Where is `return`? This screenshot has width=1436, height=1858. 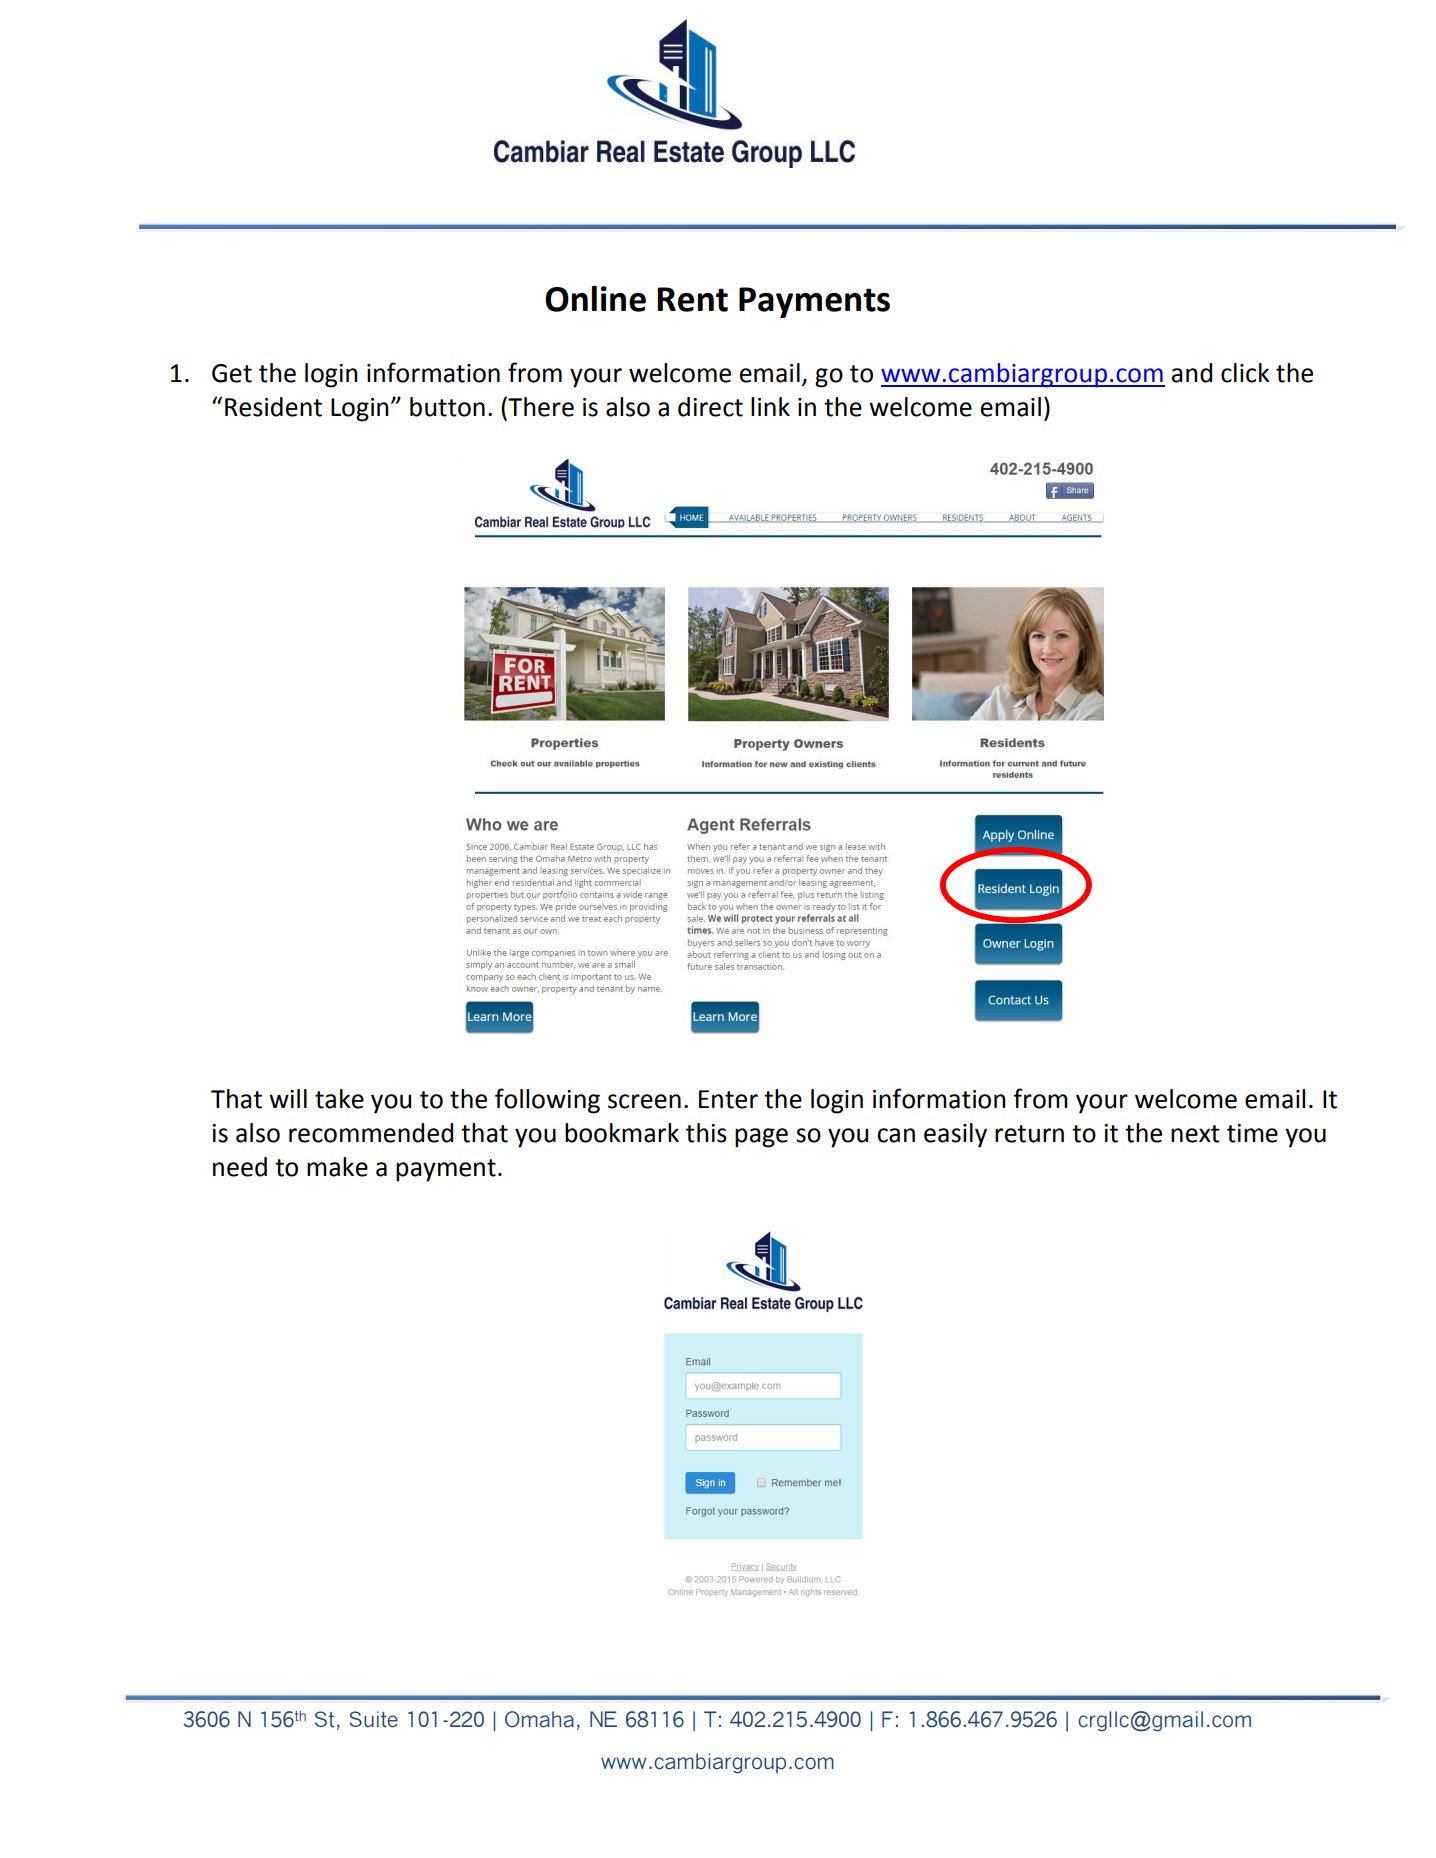
return is located at coordinates (1029, 1134).
